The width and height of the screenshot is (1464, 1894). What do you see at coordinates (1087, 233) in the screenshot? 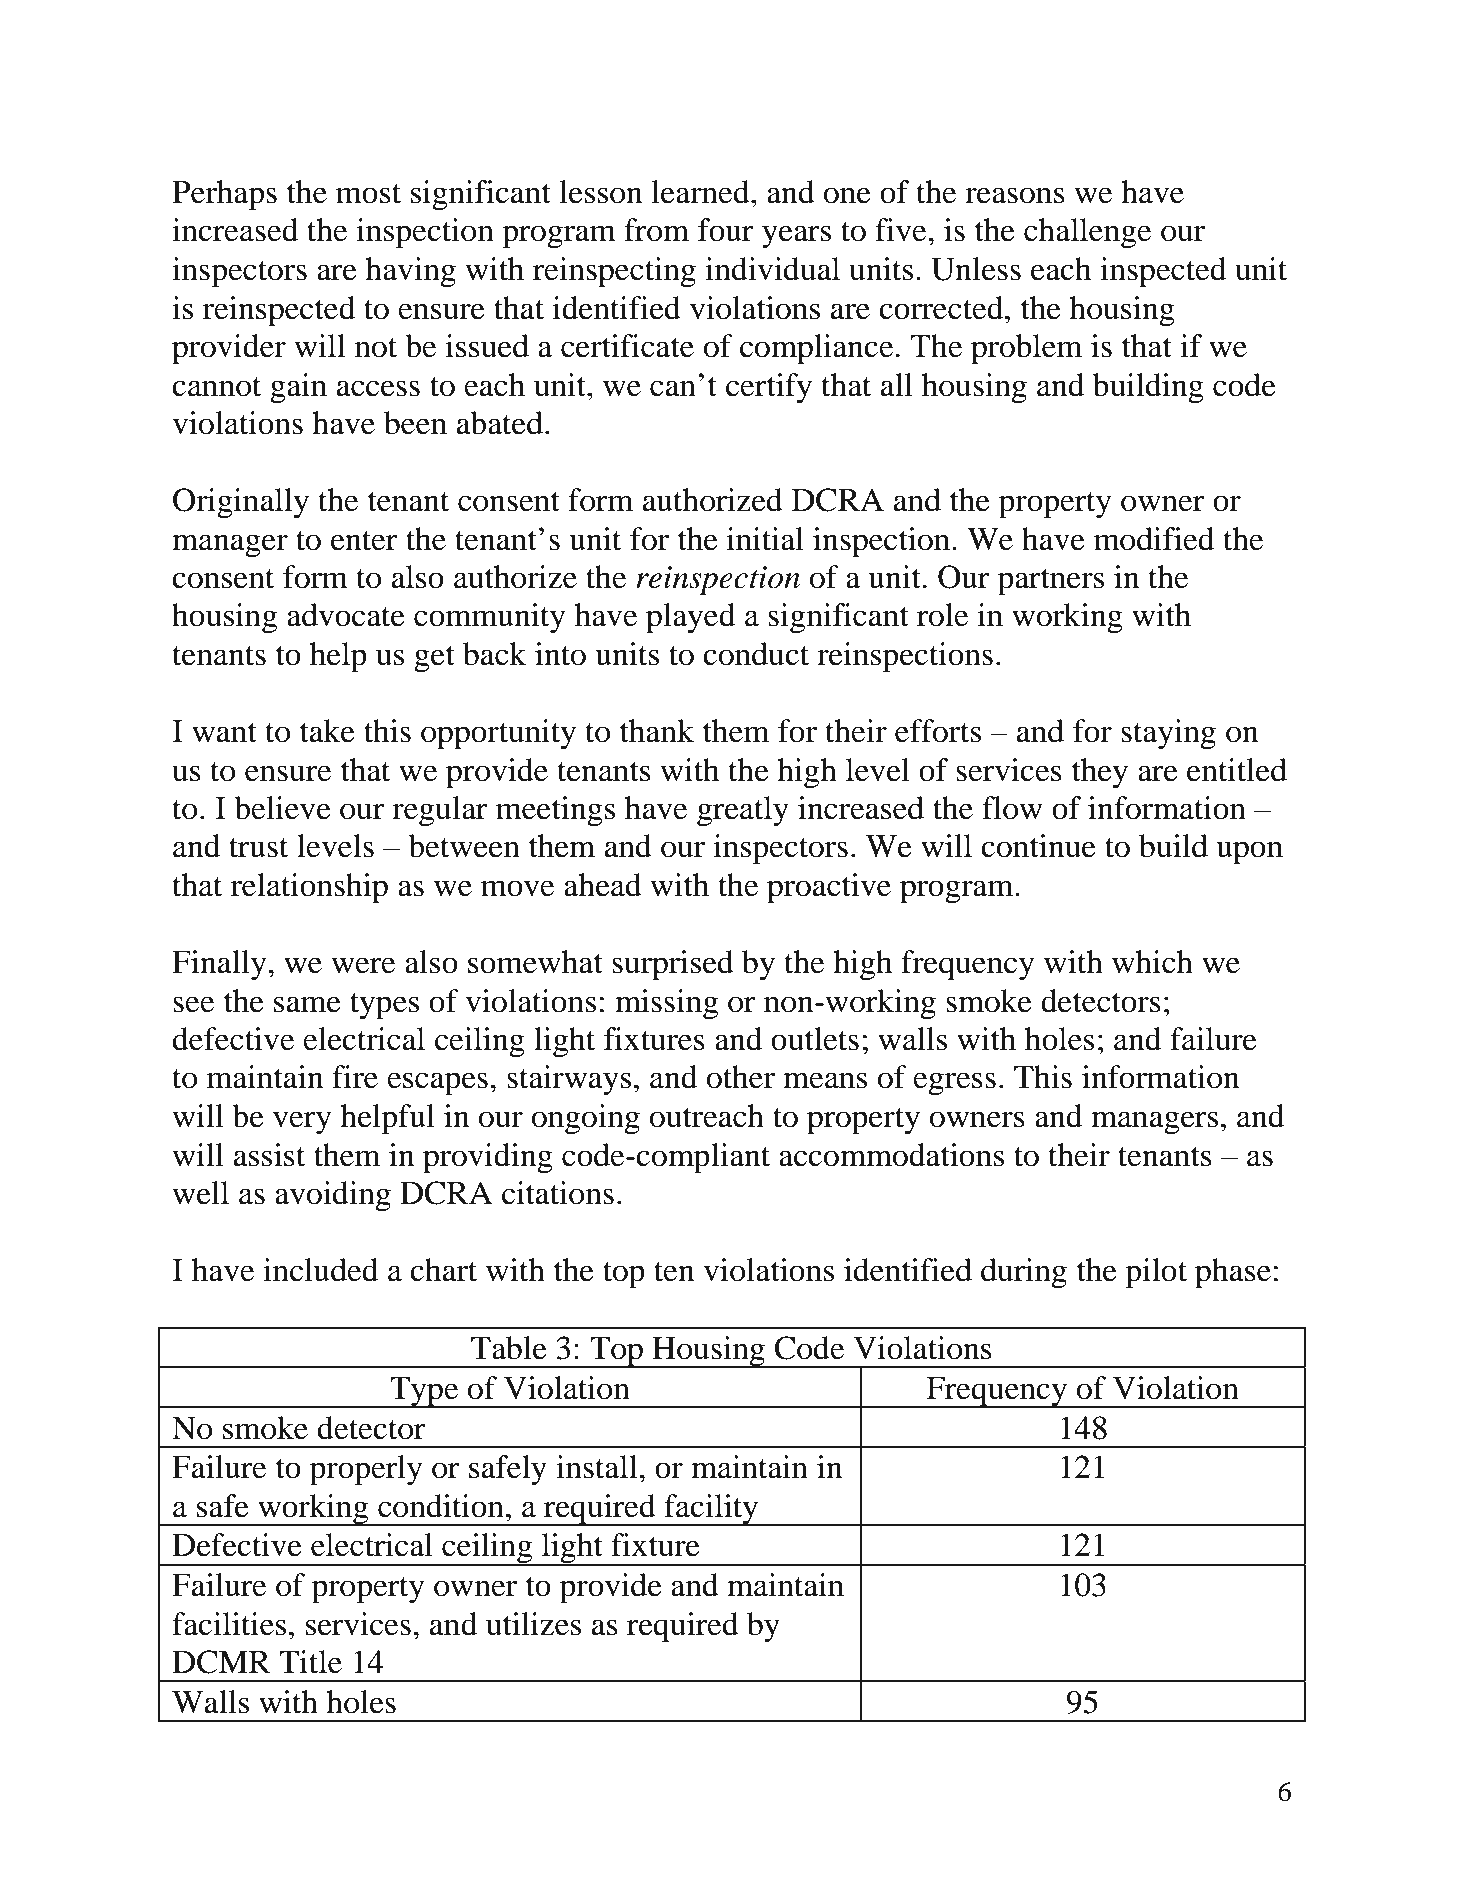
I see `challenge` at bounding box center [1087, 233].
